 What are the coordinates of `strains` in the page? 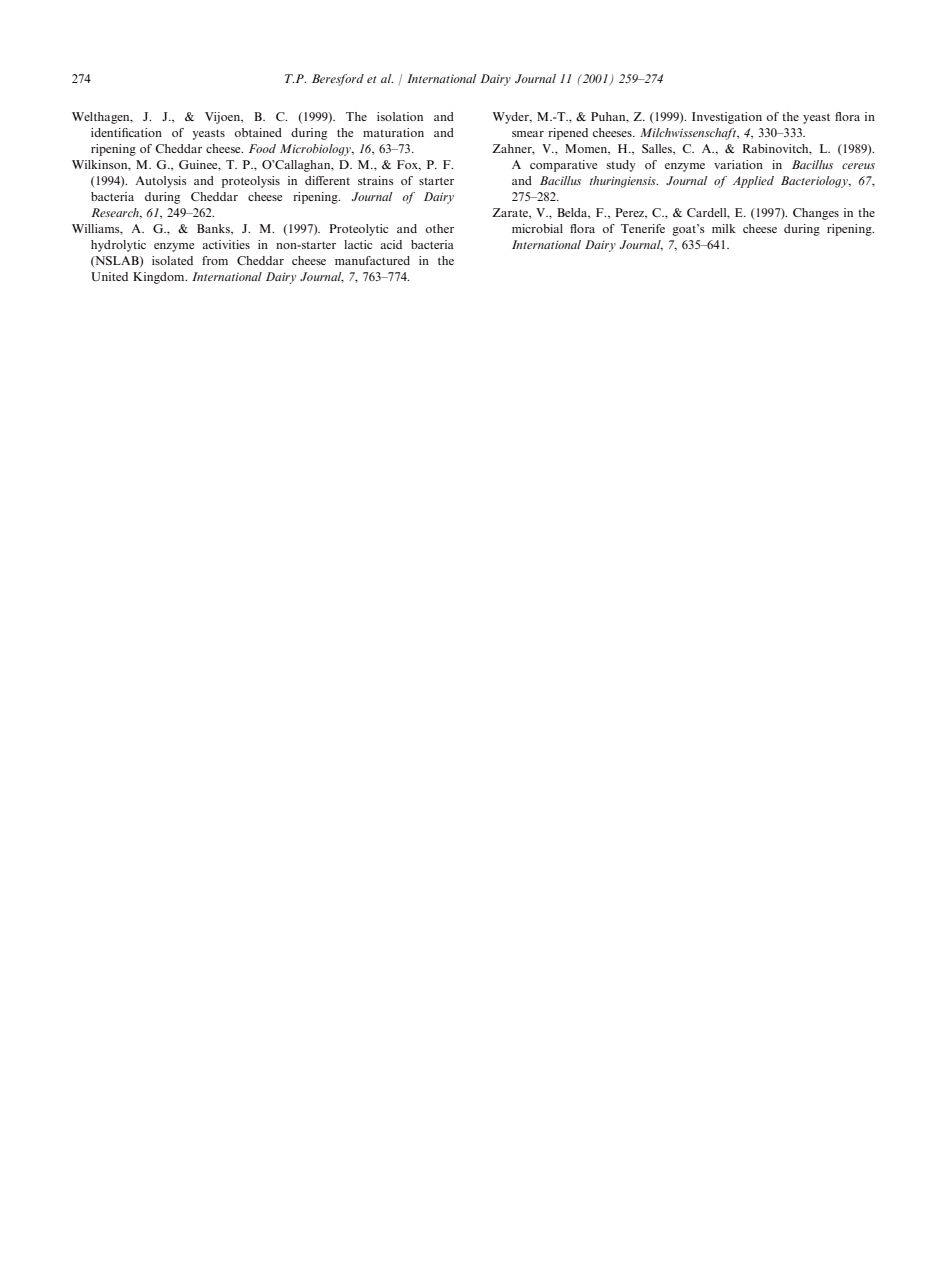 It's located at (376, 180).
